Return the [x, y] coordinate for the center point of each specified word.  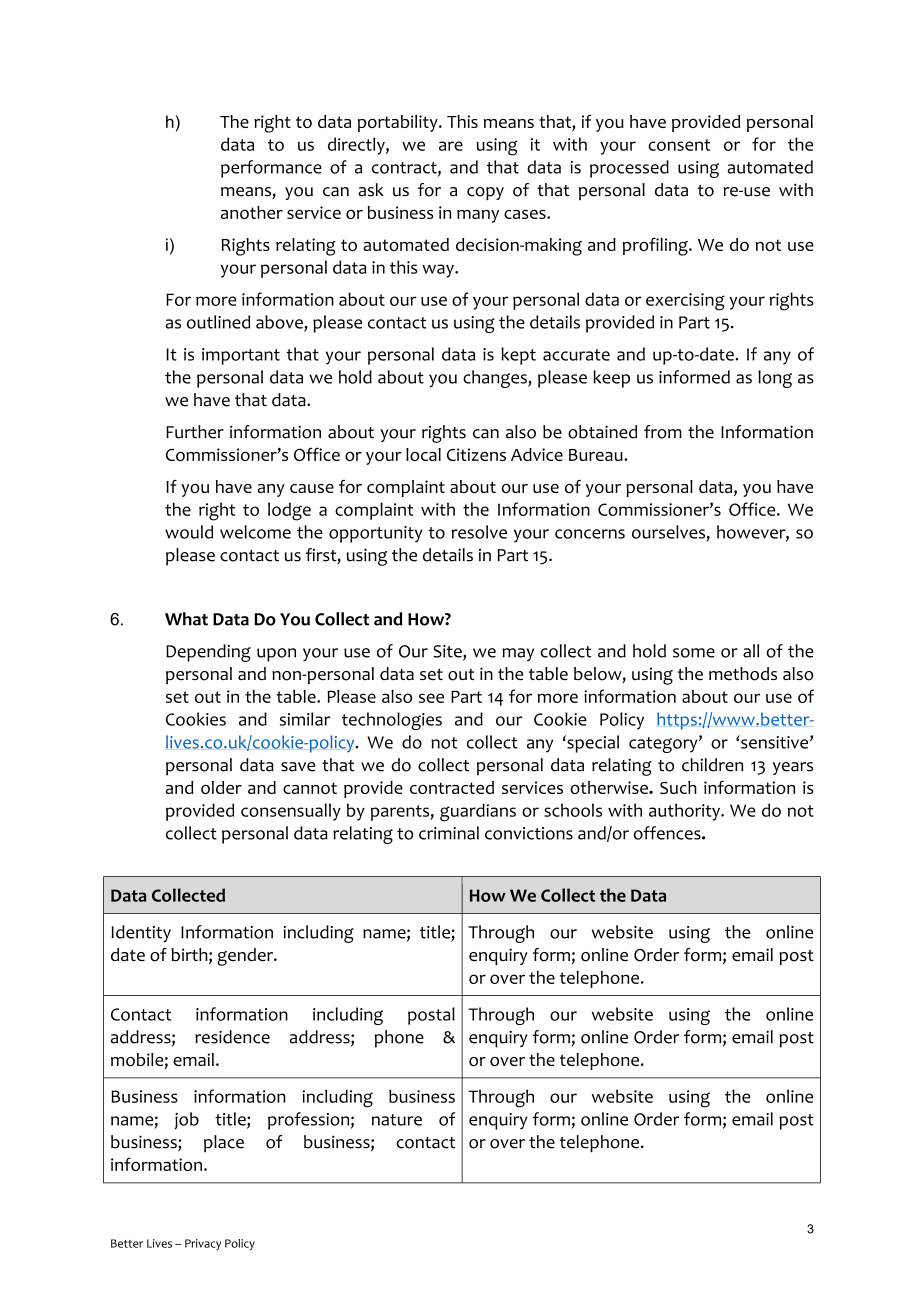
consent [679, 145]
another [252, 212]
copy [485, 193]
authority [685, 812]
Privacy [203, 1244]
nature [397, 1120]
